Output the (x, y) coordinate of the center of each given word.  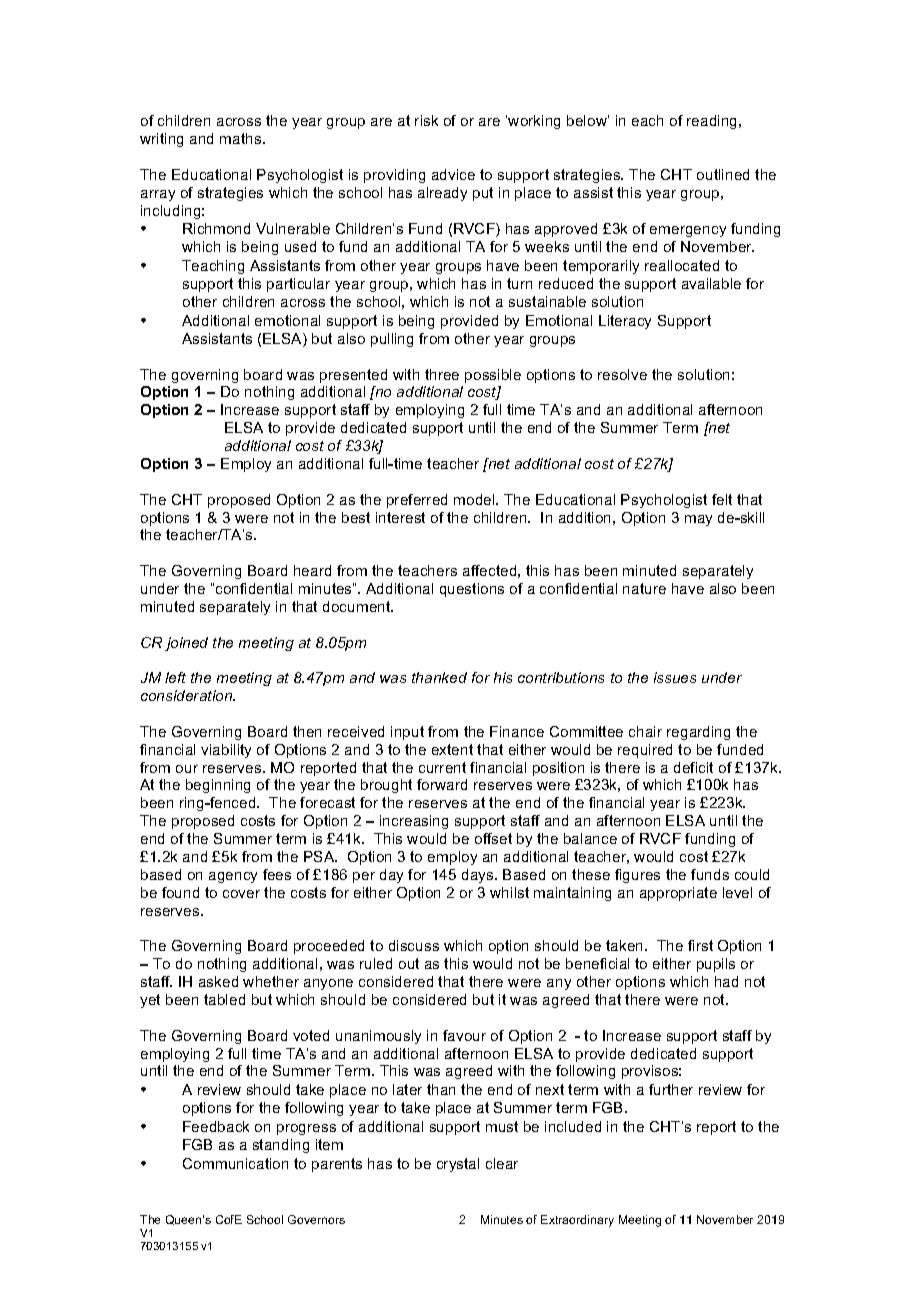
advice (453, 174)
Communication (235, 1163)
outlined (723, 174)
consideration (188, 695)
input (407, 733)
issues (675, 677)
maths (242, 138)
